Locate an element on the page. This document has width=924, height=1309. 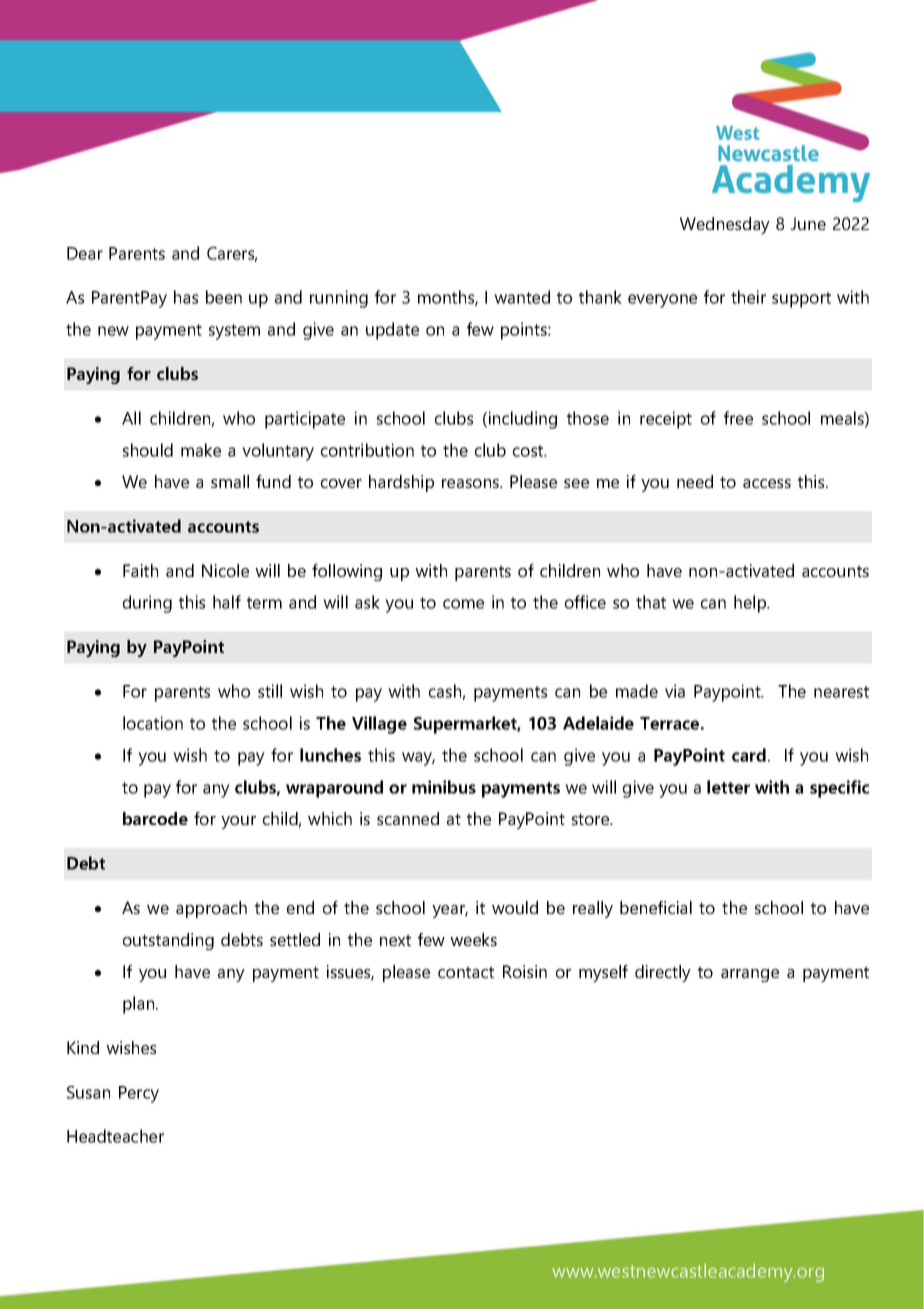
beneficial is located at coordinates (656, 907).
